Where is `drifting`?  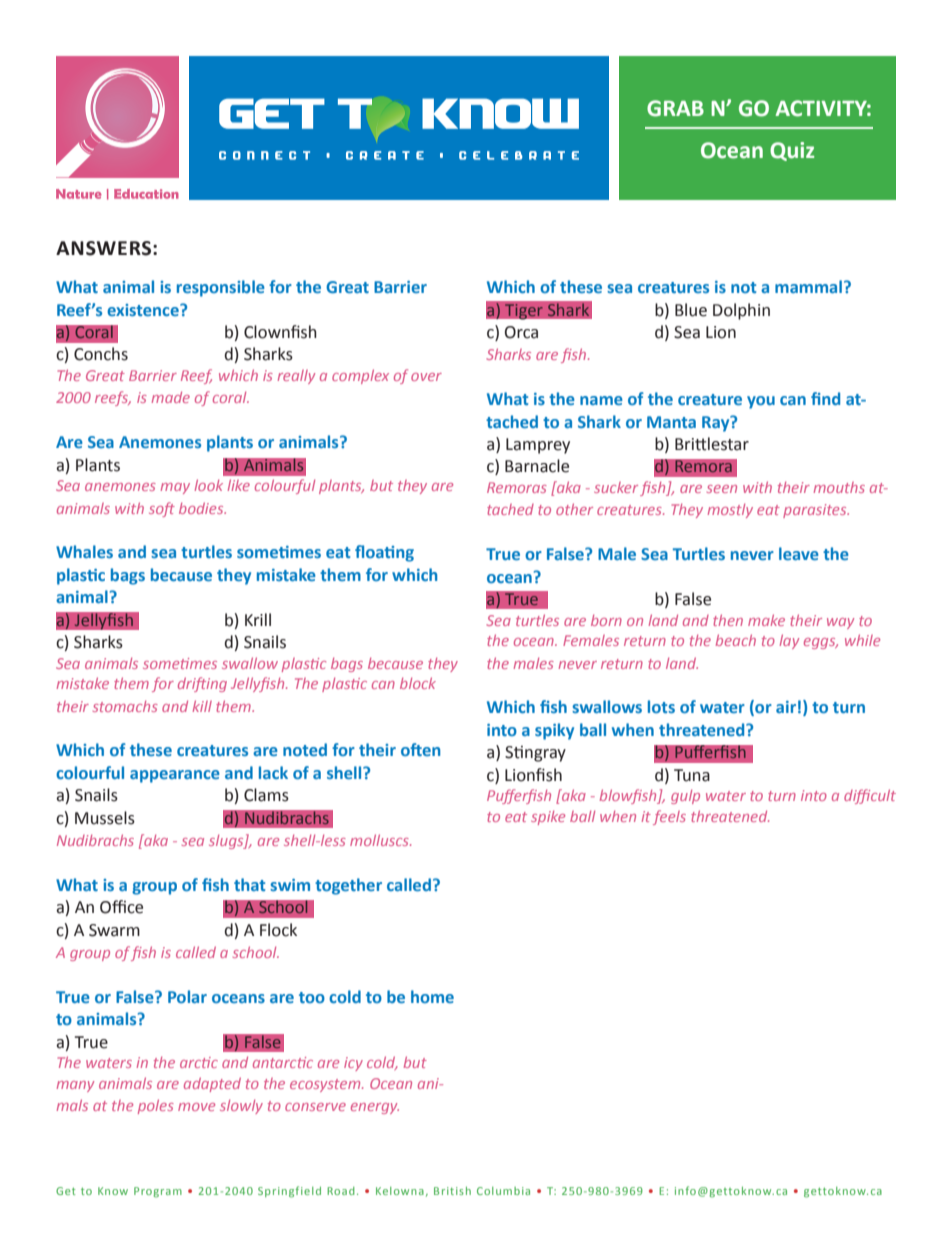
drifting is located at coordinates (202, 684).
